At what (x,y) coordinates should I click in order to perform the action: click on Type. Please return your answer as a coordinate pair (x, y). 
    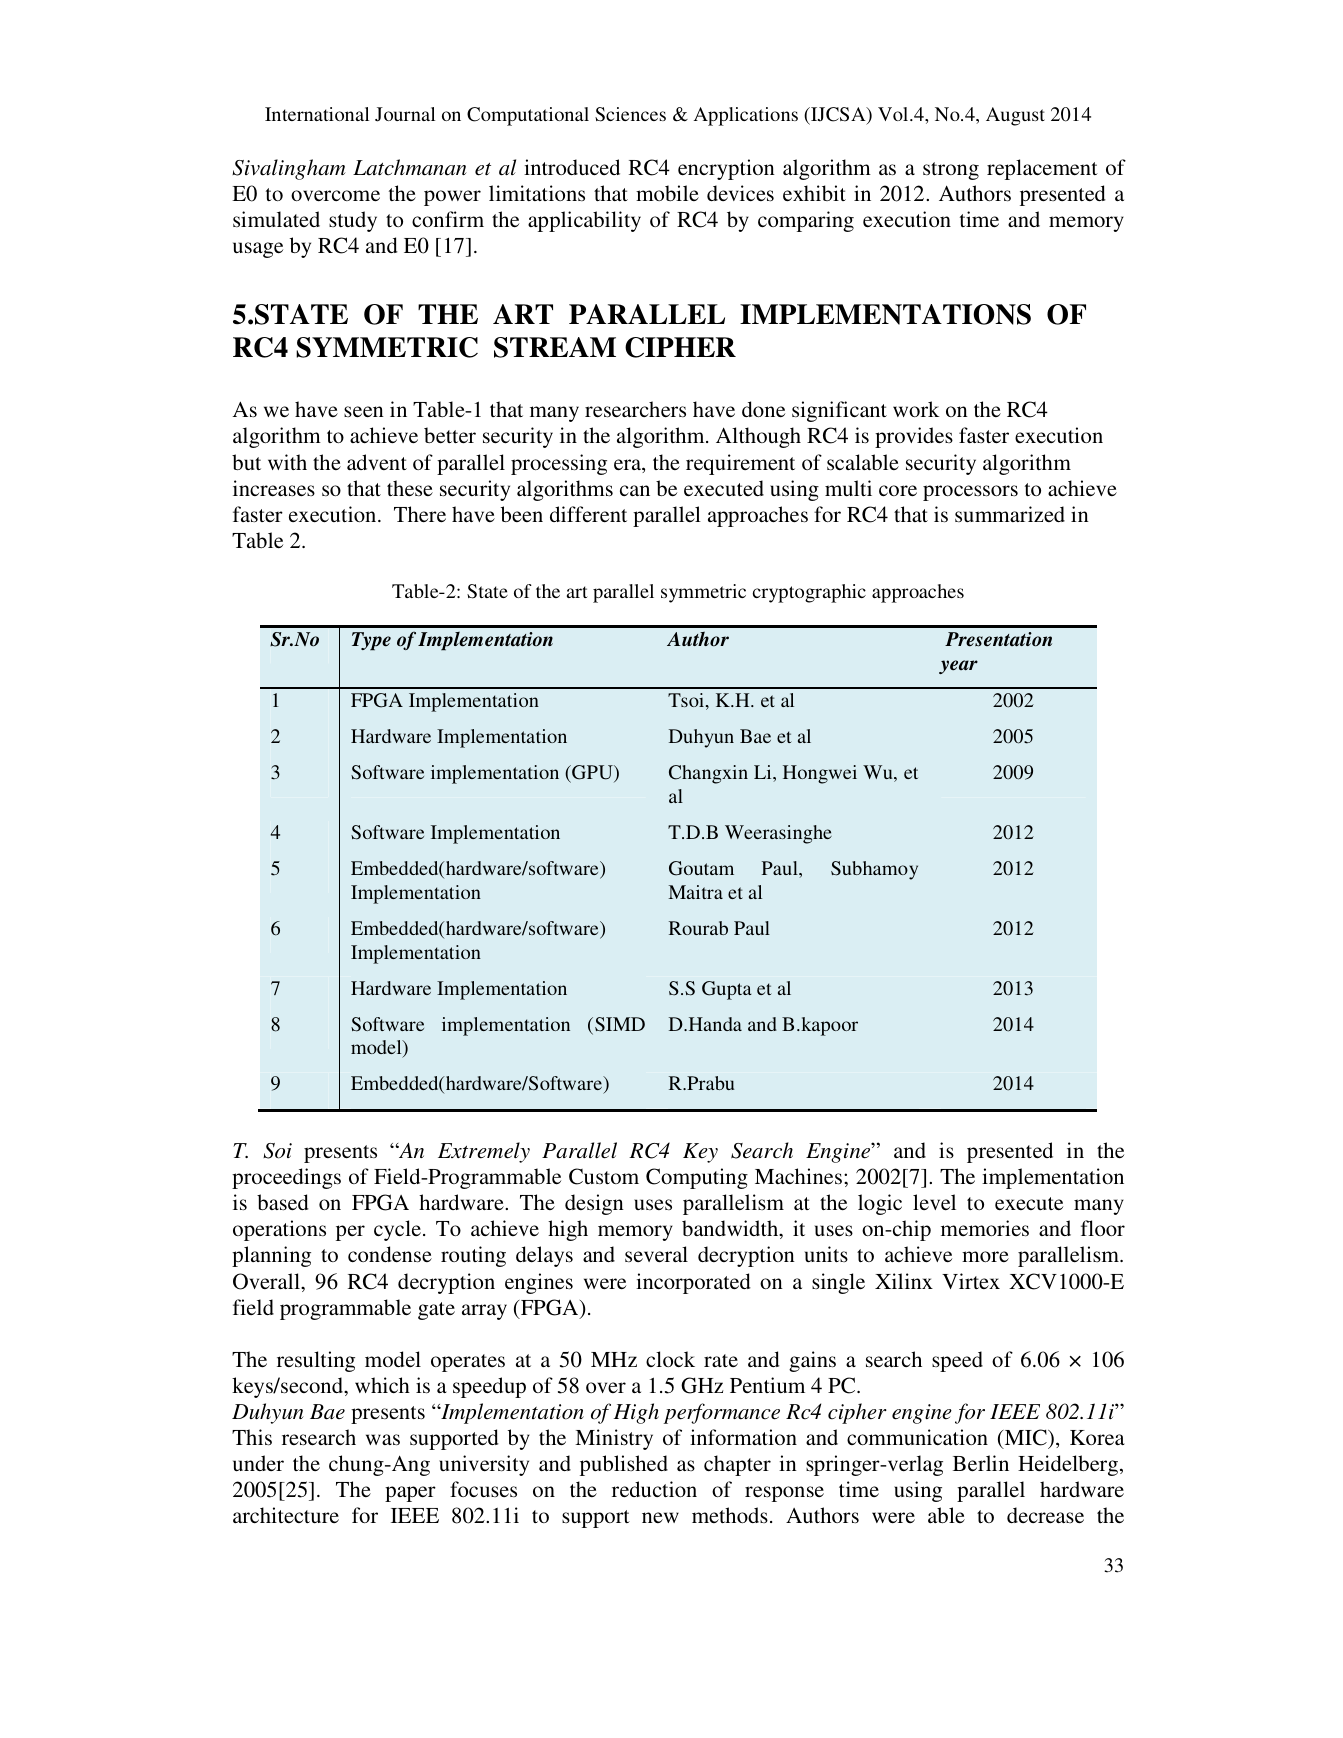
    Looking at the image, I should click on (371, 641).
